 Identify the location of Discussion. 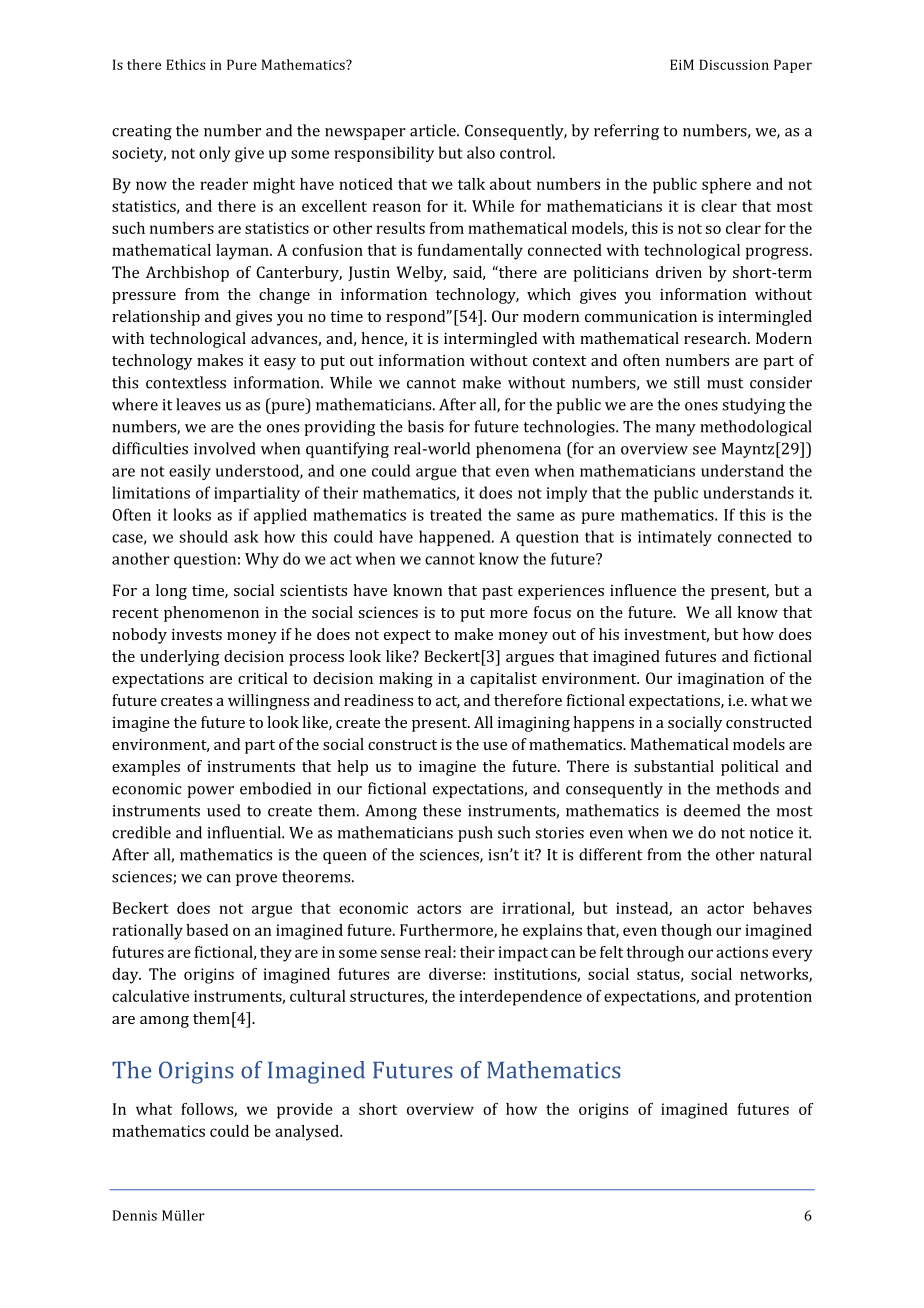
(734, 64).
